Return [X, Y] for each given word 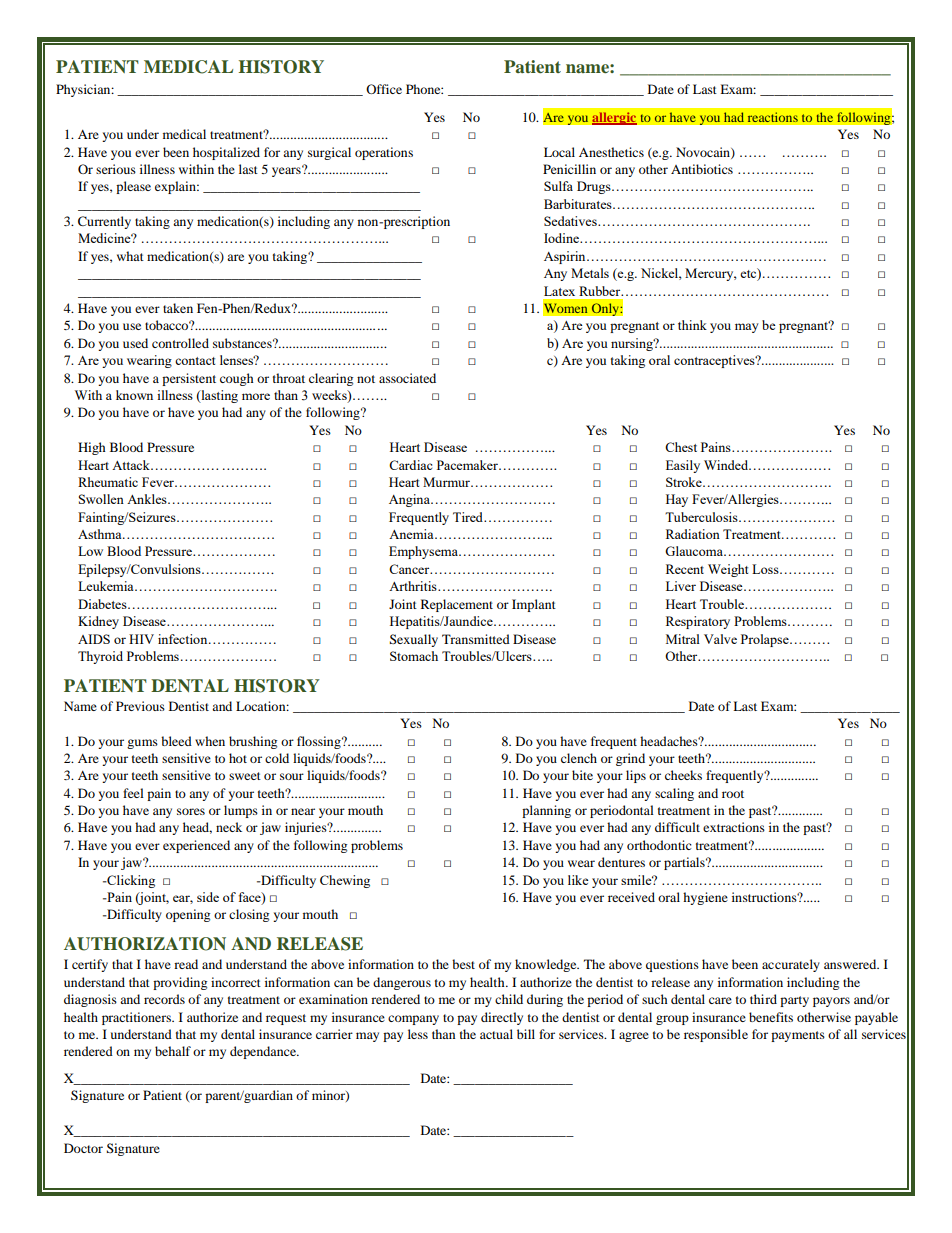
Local [559, 152]
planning [546, 811]
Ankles [148, 499]
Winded [727, 465]
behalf [173, 1051]
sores [191, 811]
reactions [773, 117]
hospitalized [226, 153]
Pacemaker [468, 465]
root [733, 794]
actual [496, 1034]
